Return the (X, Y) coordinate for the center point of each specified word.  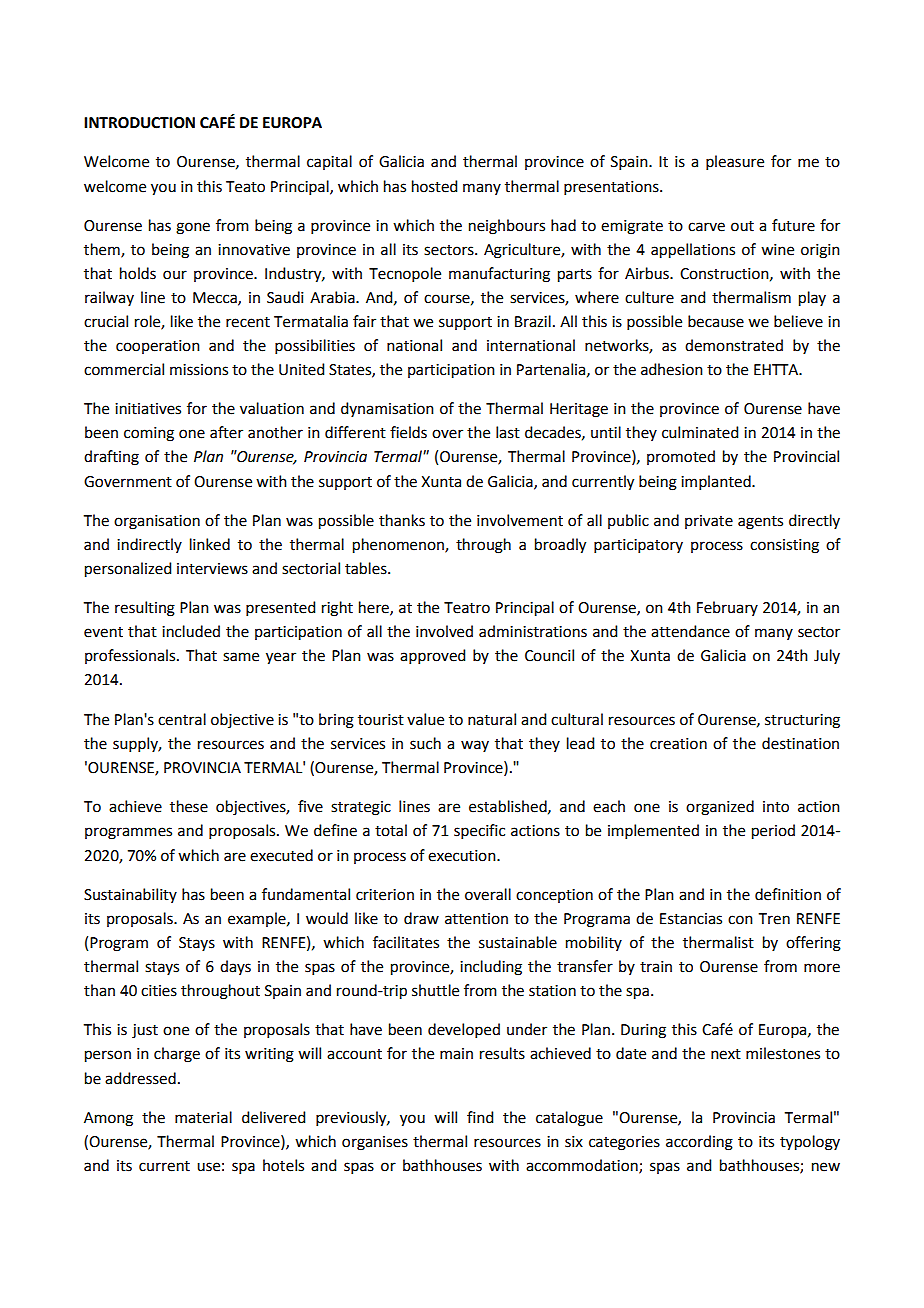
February (727, 608)
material (203, 1117)
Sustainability (130, 895)
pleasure (735, 162)
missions (199, 370)
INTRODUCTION (139, 123)
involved (444, 631)
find (480, 1117)
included (191, 631)
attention (476, 919)
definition (788, 894)
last (508, 432)
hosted (434, 186)
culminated (700, 432)
